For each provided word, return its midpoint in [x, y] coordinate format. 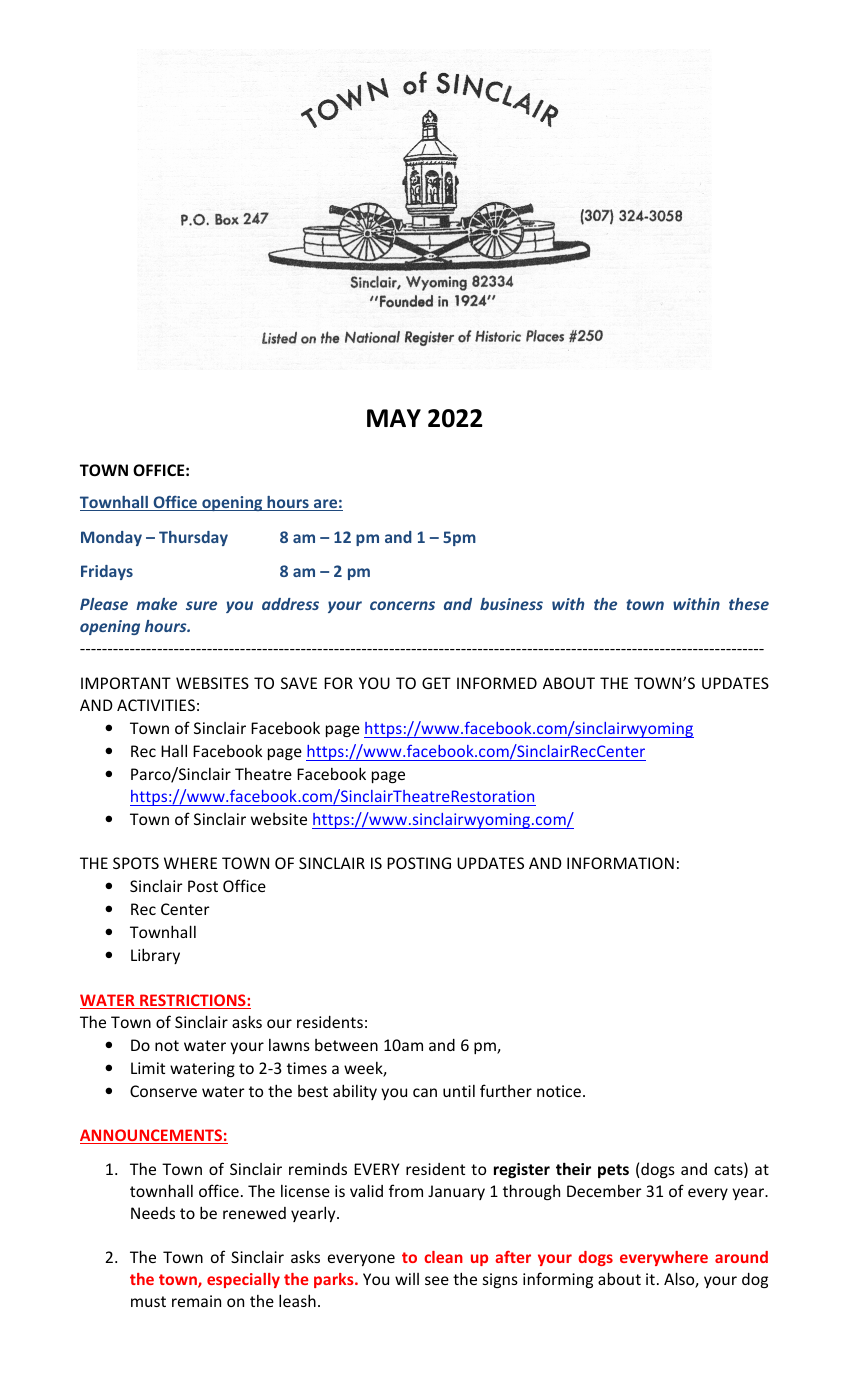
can [425, 1092]
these [749, 604]
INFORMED [497, 683]
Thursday [193, 538]
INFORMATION [620, 863]
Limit [148, 1068]
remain [196, 1301]
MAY [394, 418]
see [437, 1280]
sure [201, 605]
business [511, 604]
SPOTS [136, 863]
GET [436, 683]
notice [559, 1091]
